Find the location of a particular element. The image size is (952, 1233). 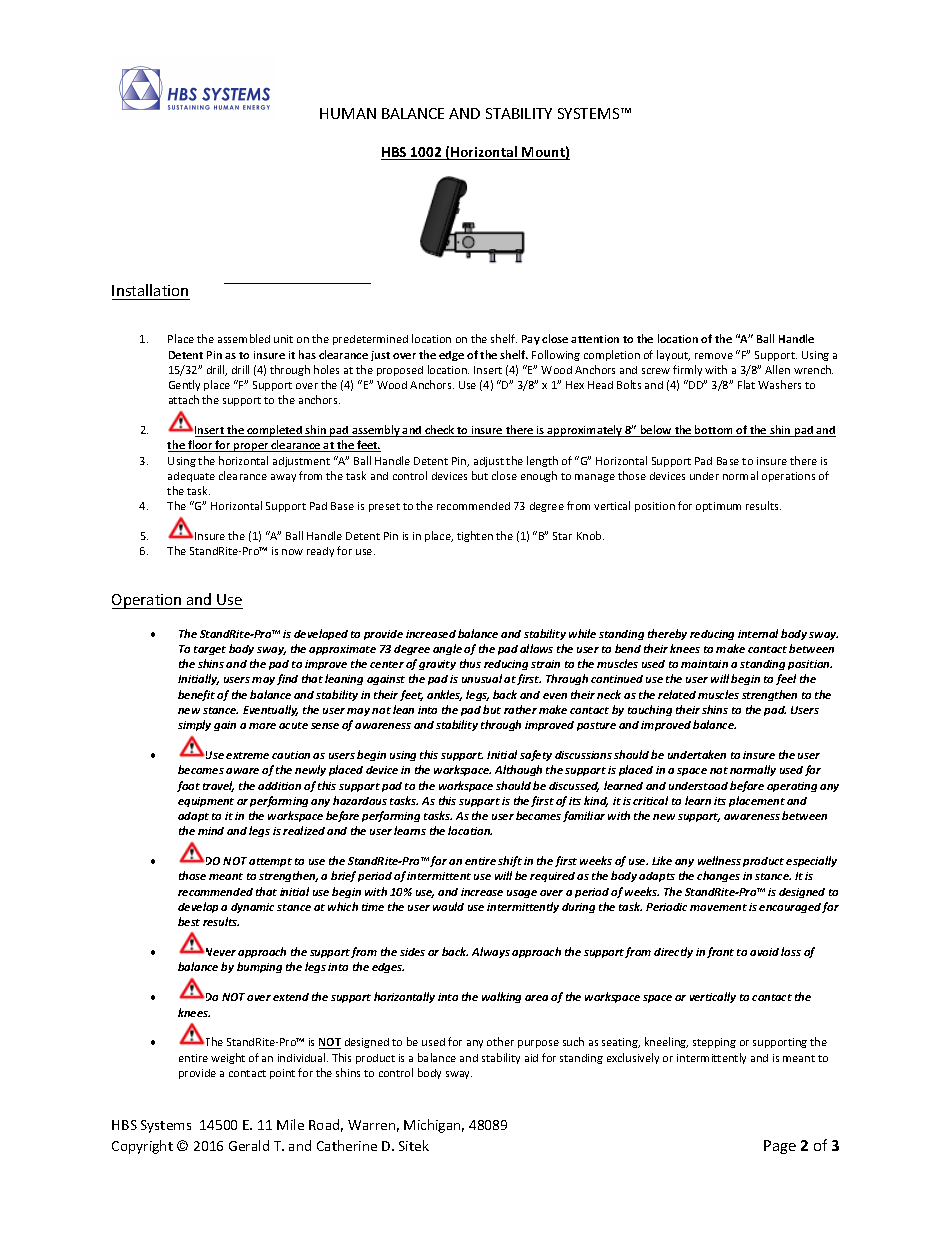

rather is located at coordinates (520, 709).
